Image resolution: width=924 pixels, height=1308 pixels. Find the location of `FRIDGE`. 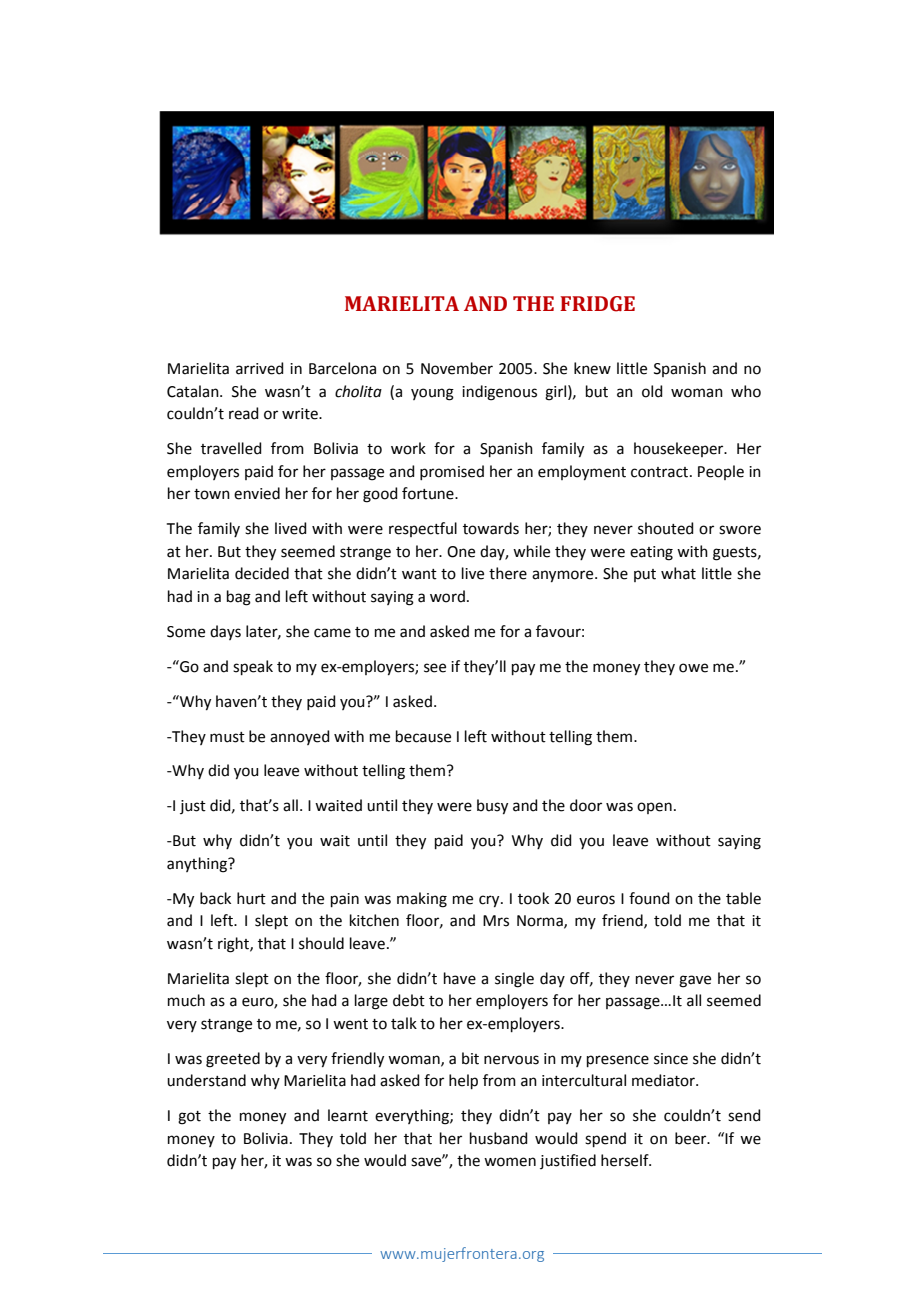

FRIDGE is located at coordinates (597, 304).
